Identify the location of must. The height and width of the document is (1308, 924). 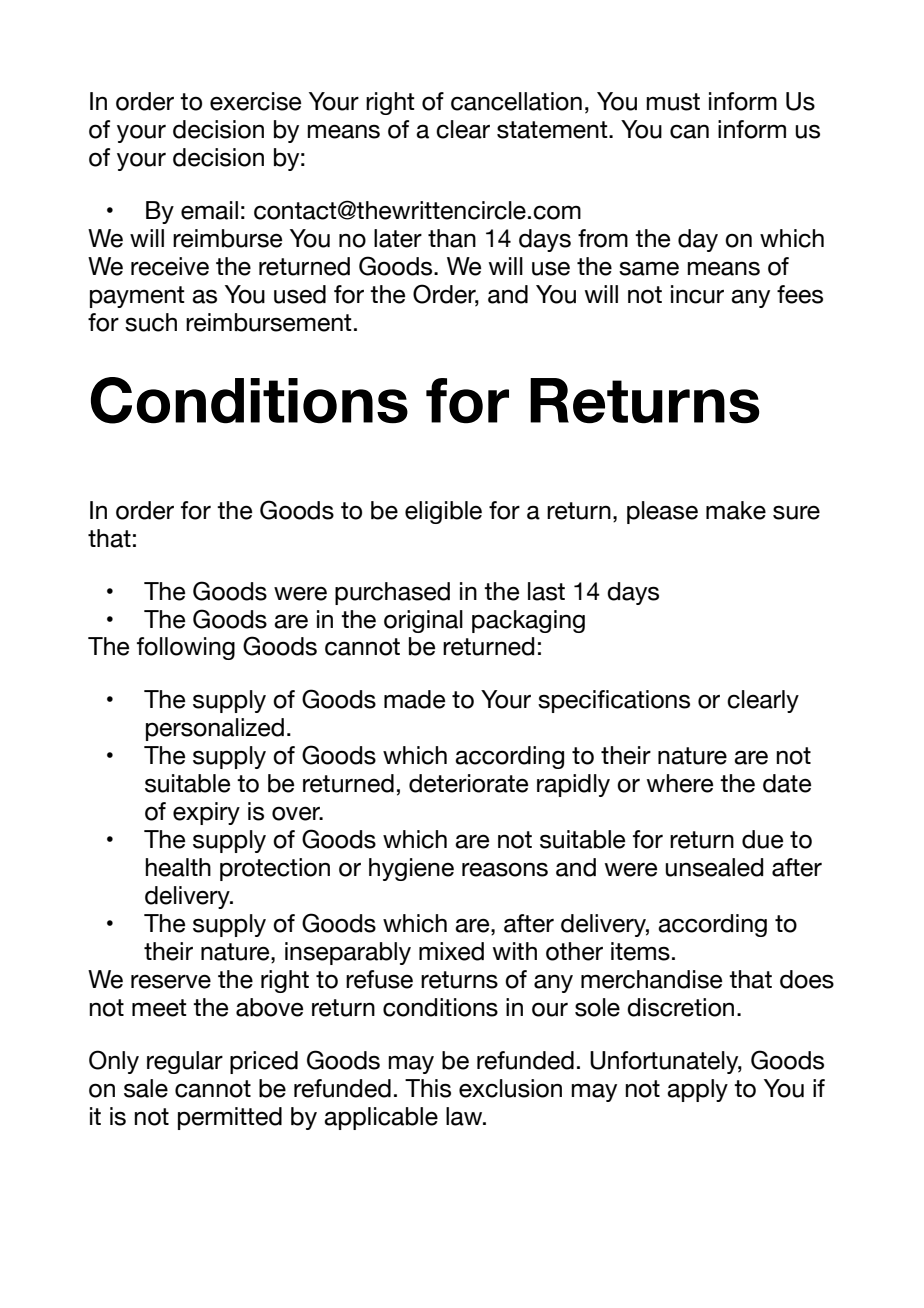
(673, 102).
